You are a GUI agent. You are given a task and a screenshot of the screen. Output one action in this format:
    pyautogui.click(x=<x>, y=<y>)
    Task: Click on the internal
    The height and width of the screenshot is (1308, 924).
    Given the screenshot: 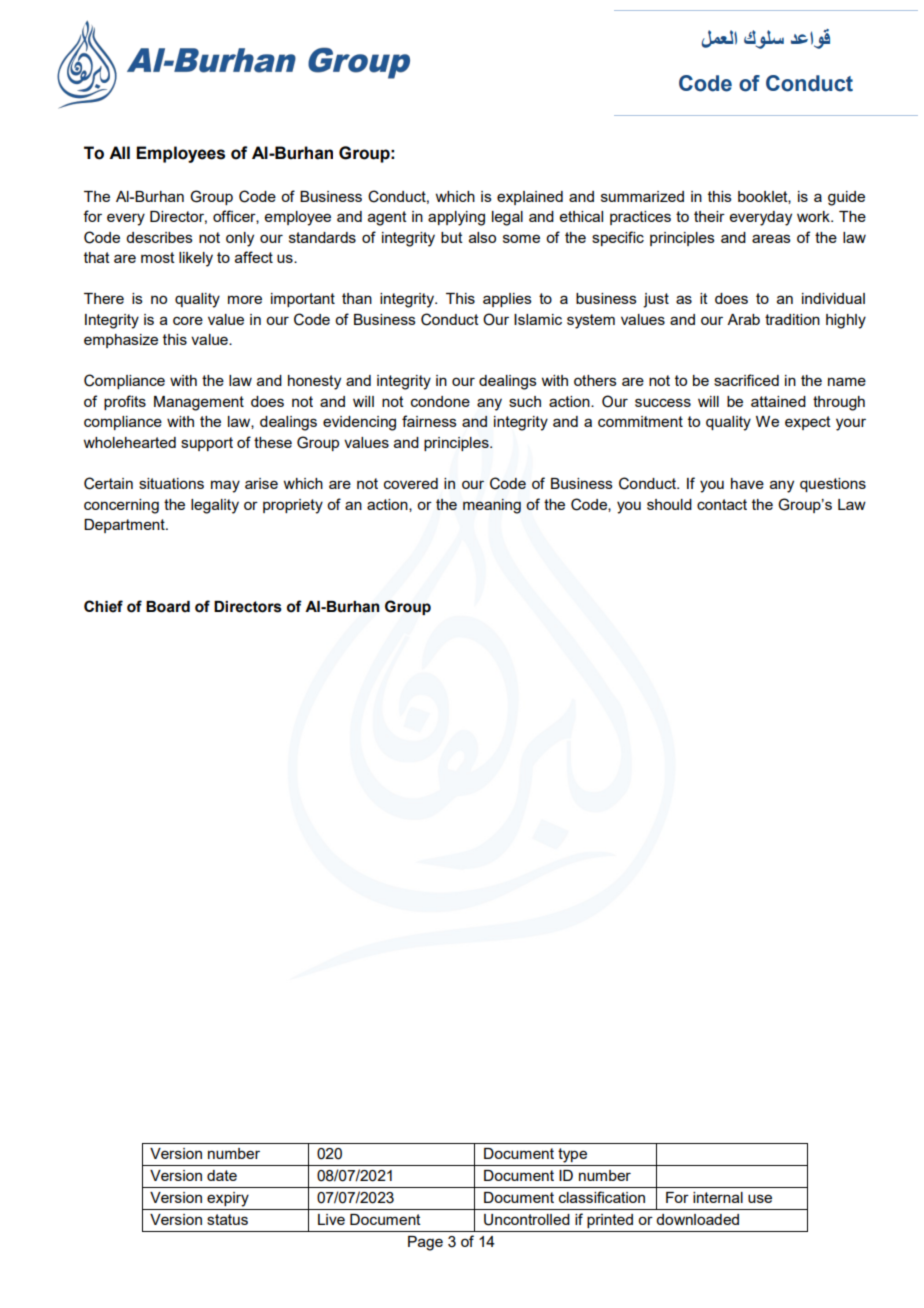 What is the action you would take?
    pyautogui.click(x=718, y=1197)
